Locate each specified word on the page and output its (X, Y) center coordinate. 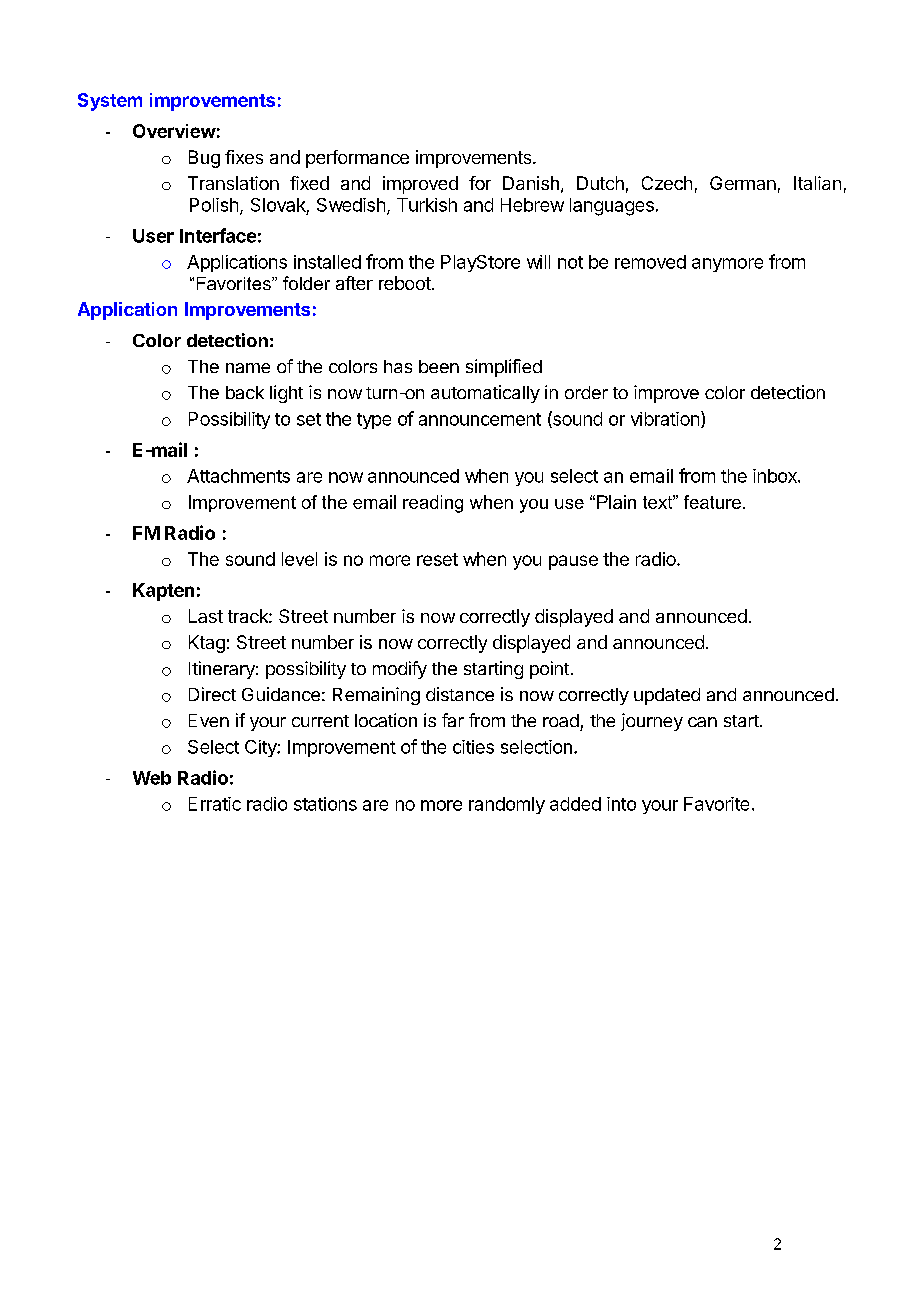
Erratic (215, 804)
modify (400, 670)
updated (667, 696)
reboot (405, 283)
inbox (776, 476)
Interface (218, 235)
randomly (507, 805)
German (743, 183)
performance (357, 159)
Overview (174, 131)
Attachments (238, 476)
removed (650, 262)
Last (206, 616)
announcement (480, 419)
